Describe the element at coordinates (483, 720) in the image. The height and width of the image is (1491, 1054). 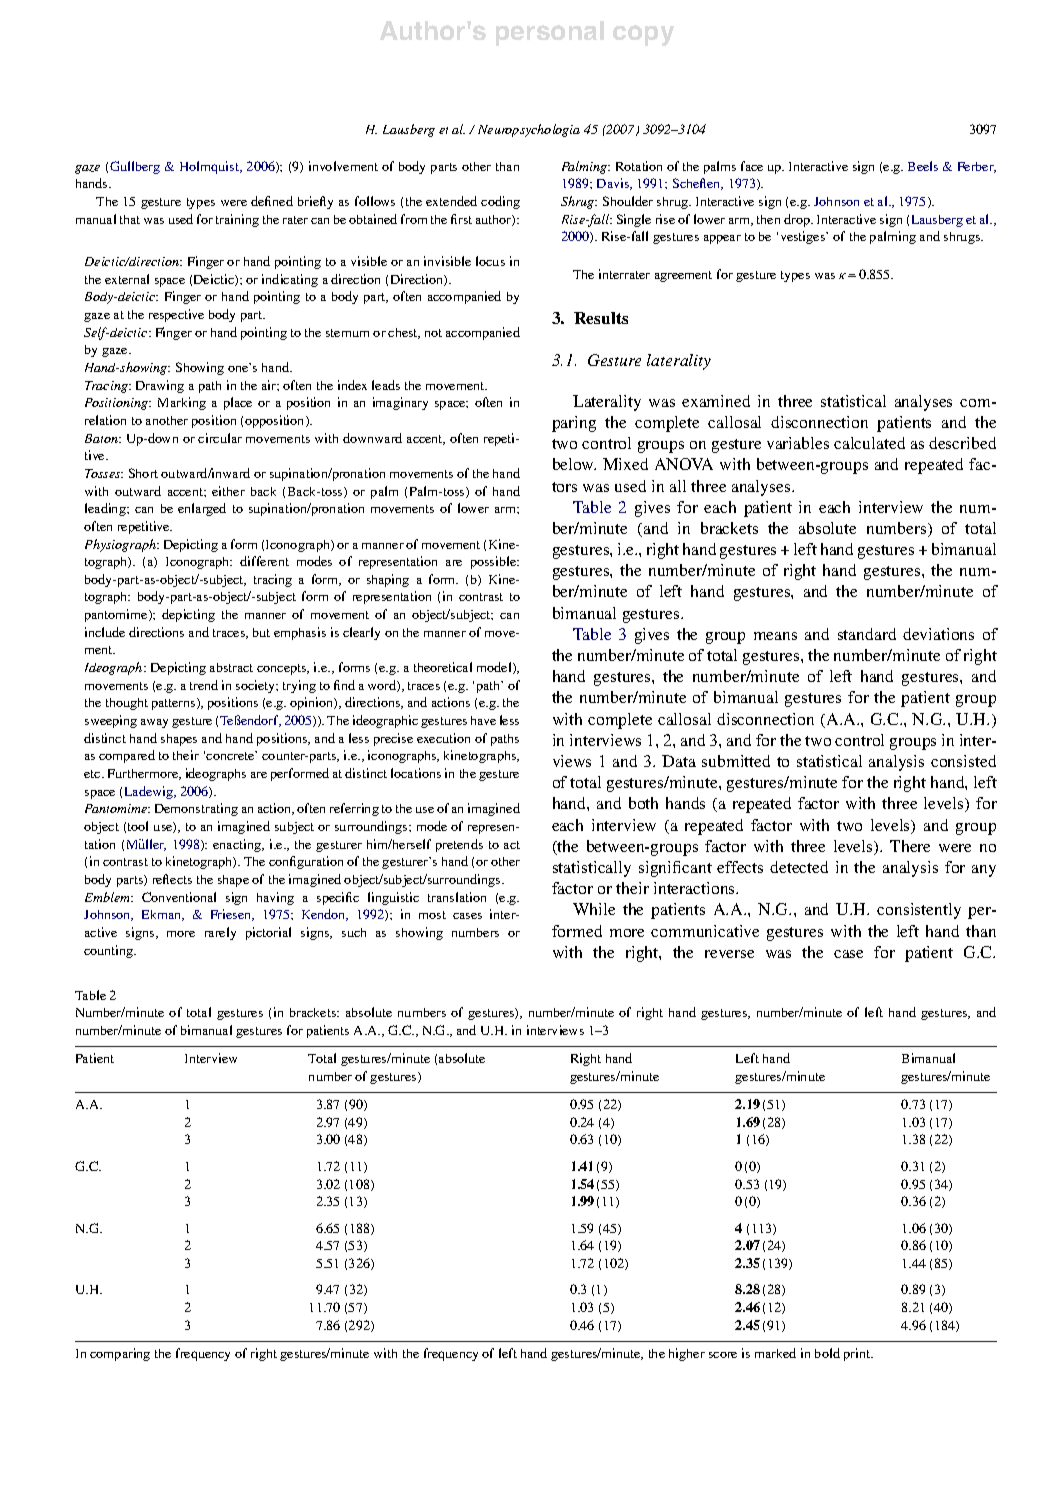
I see `have` at that location.
